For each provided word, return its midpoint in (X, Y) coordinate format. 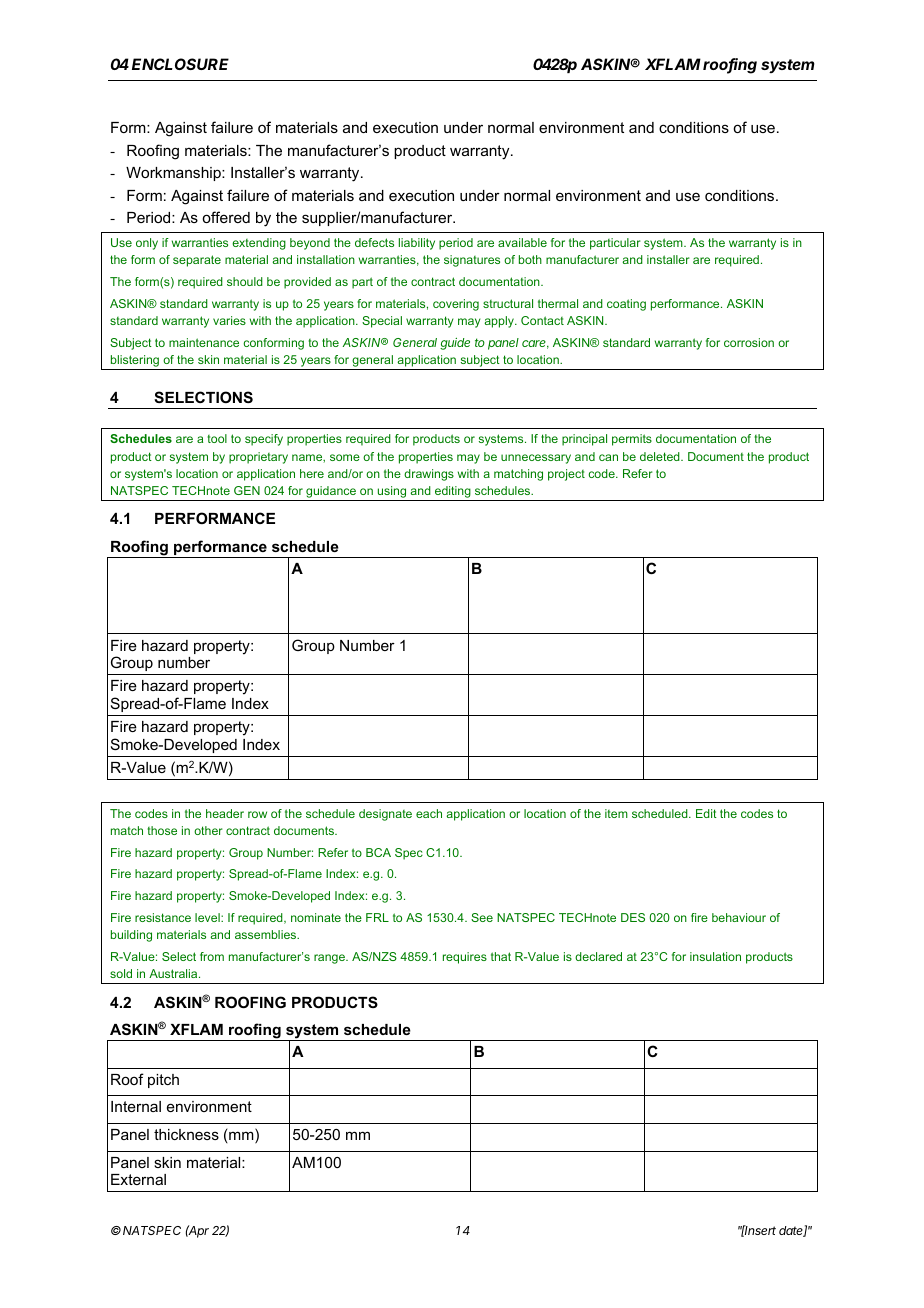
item (616, 813)
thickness (186, 1134)
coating (626, 305)
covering (456, 305)
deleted (661, 456)
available (522, 242)
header (225, 813)
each (429, 813)
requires (465, 958)
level (208, 917)
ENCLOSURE (180, 64)
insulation (715, 956)
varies (229, 320)
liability (417, 244)
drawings (429, 475)
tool (217, 438)
